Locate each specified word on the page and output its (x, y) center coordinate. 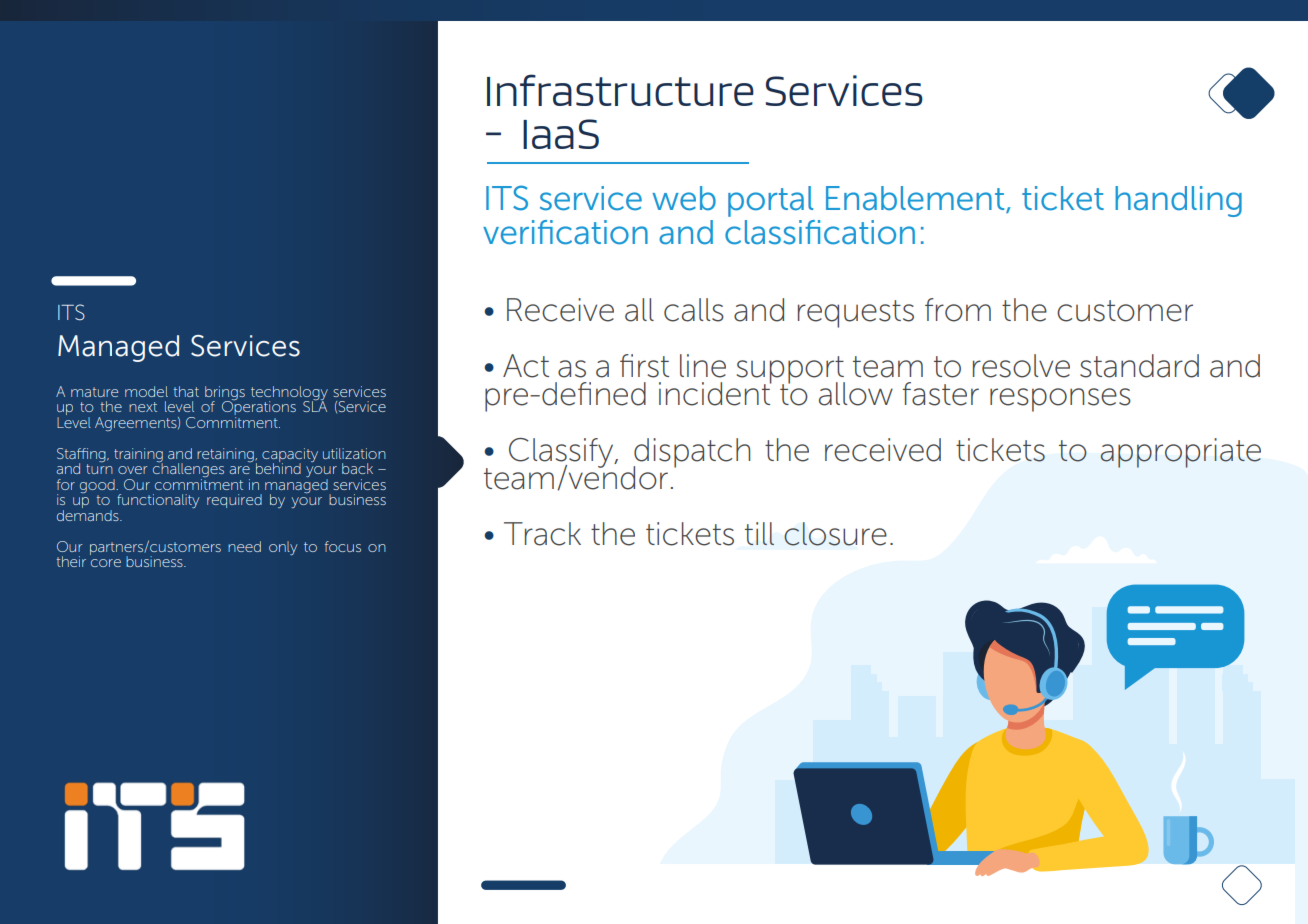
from (958, 310)
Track (542, 534)
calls (694, 310)
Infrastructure (620, 90)
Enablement (916, 199)
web (684, 198)
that (186, 391)
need (244, 546)
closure (835, 534)
